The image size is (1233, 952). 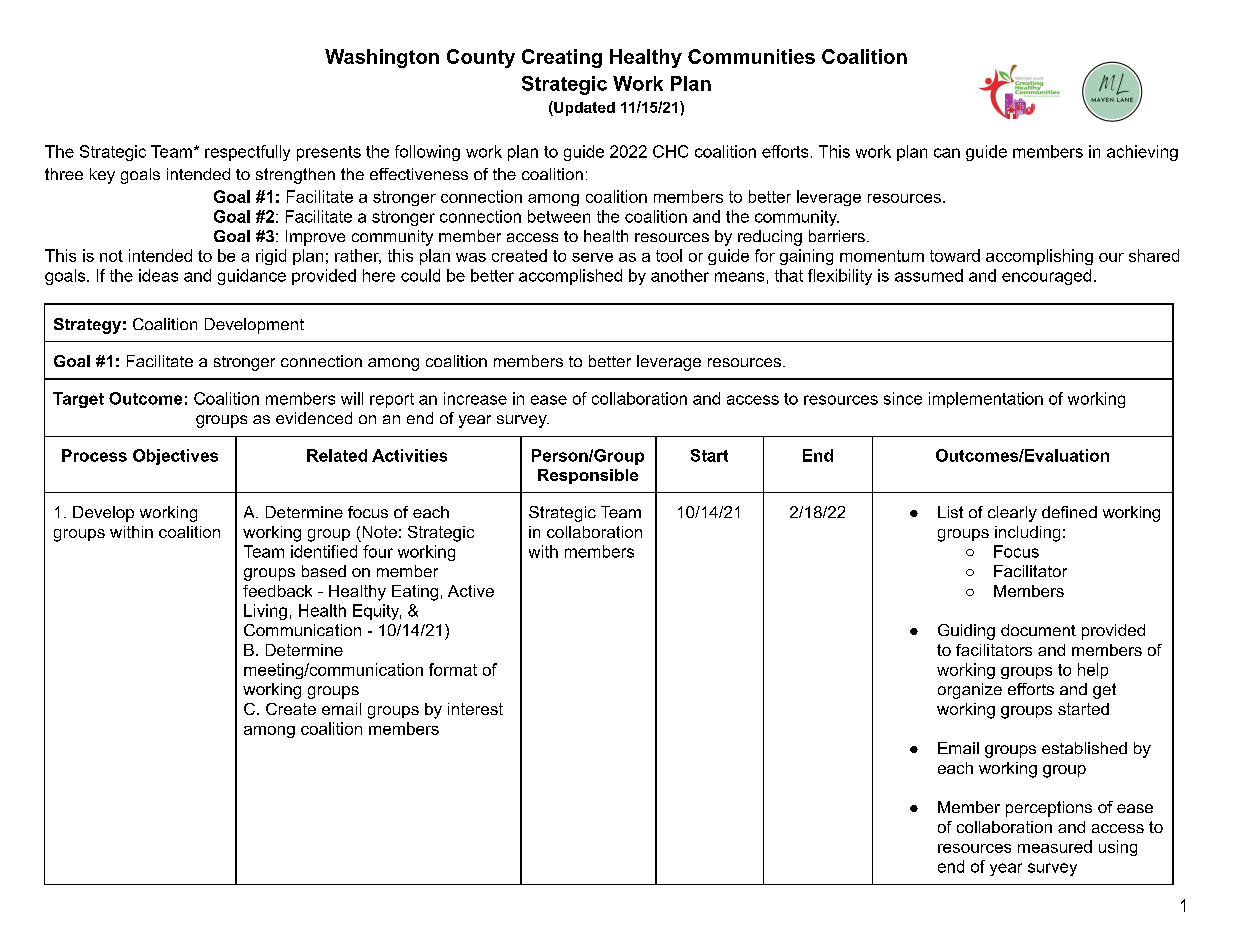 What do you see at coordinates (588, 476) in the document?
I see `Responsible` at bounding box center [588, 476].
